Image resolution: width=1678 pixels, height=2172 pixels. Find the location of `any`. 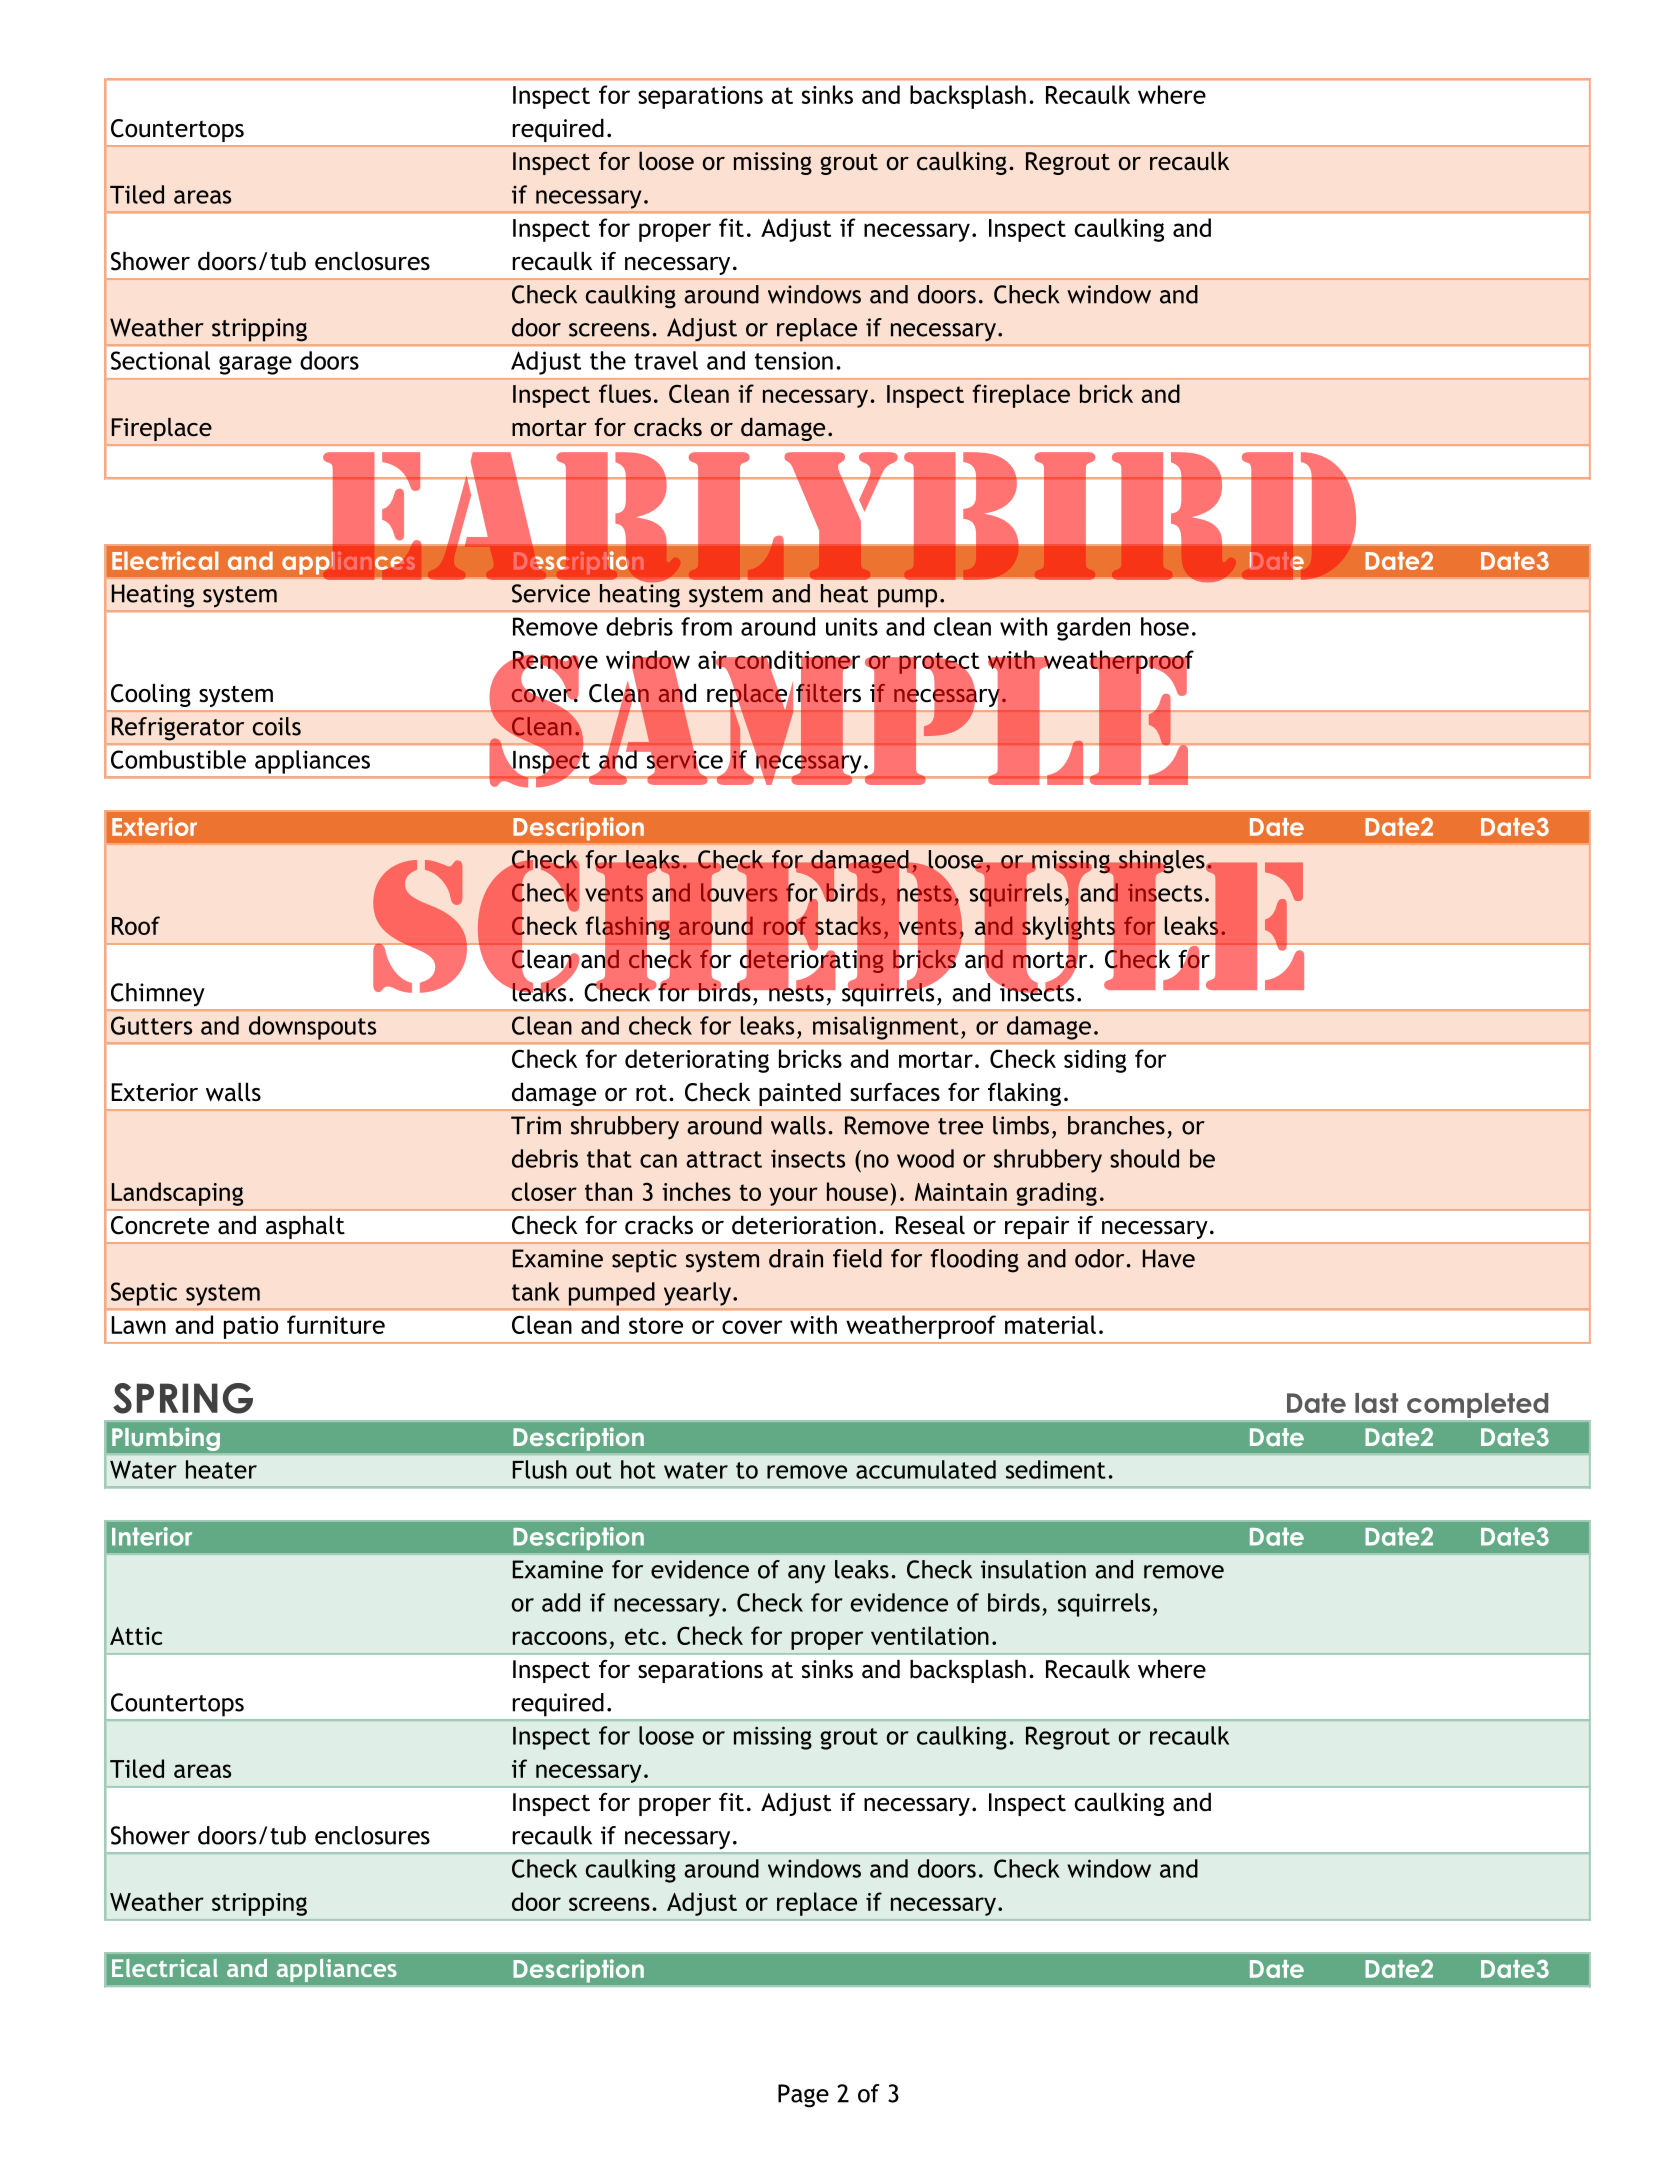

any is located at coordinates (807, 1574).
